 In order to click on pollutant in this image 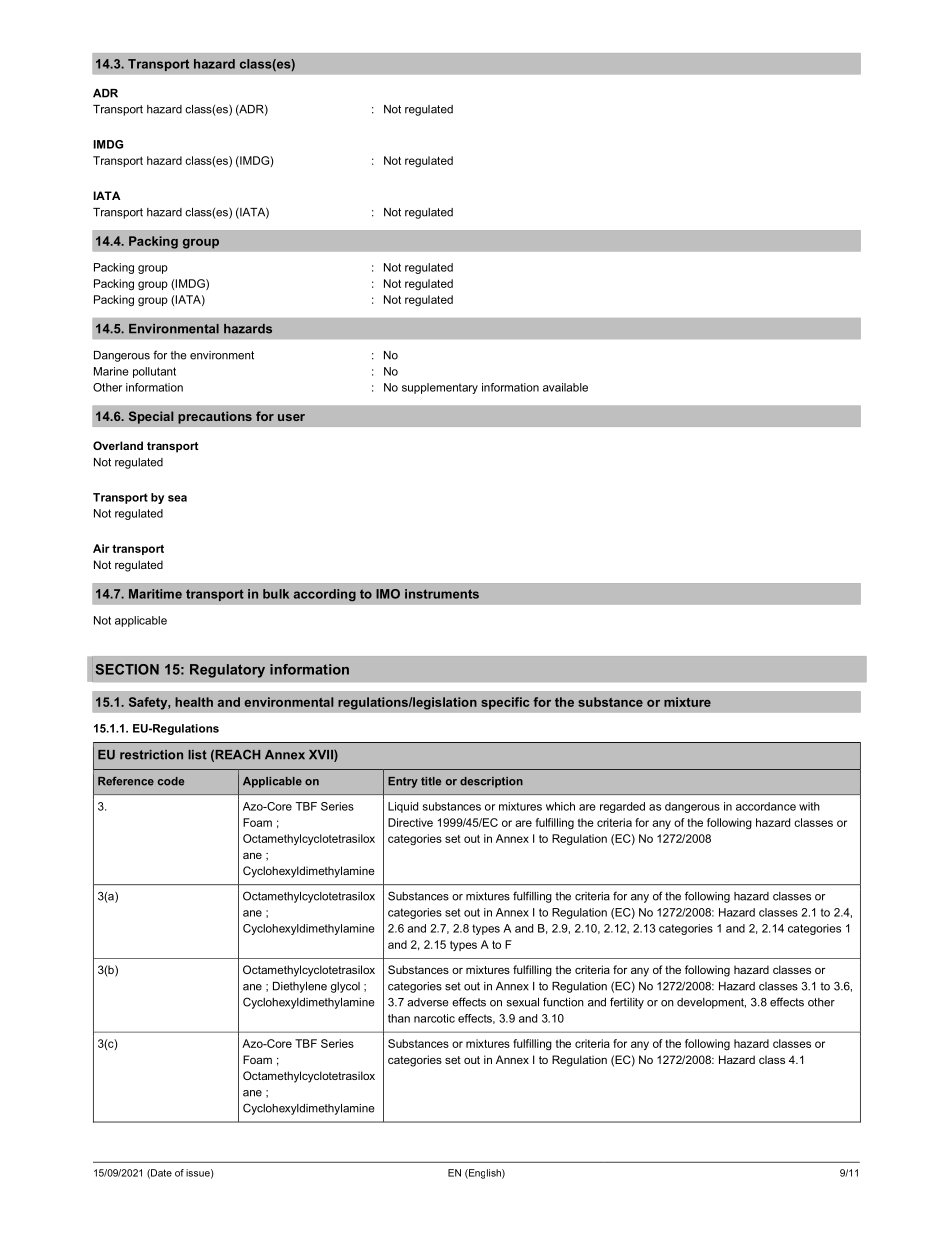, I will do `click(154, 372)`.
